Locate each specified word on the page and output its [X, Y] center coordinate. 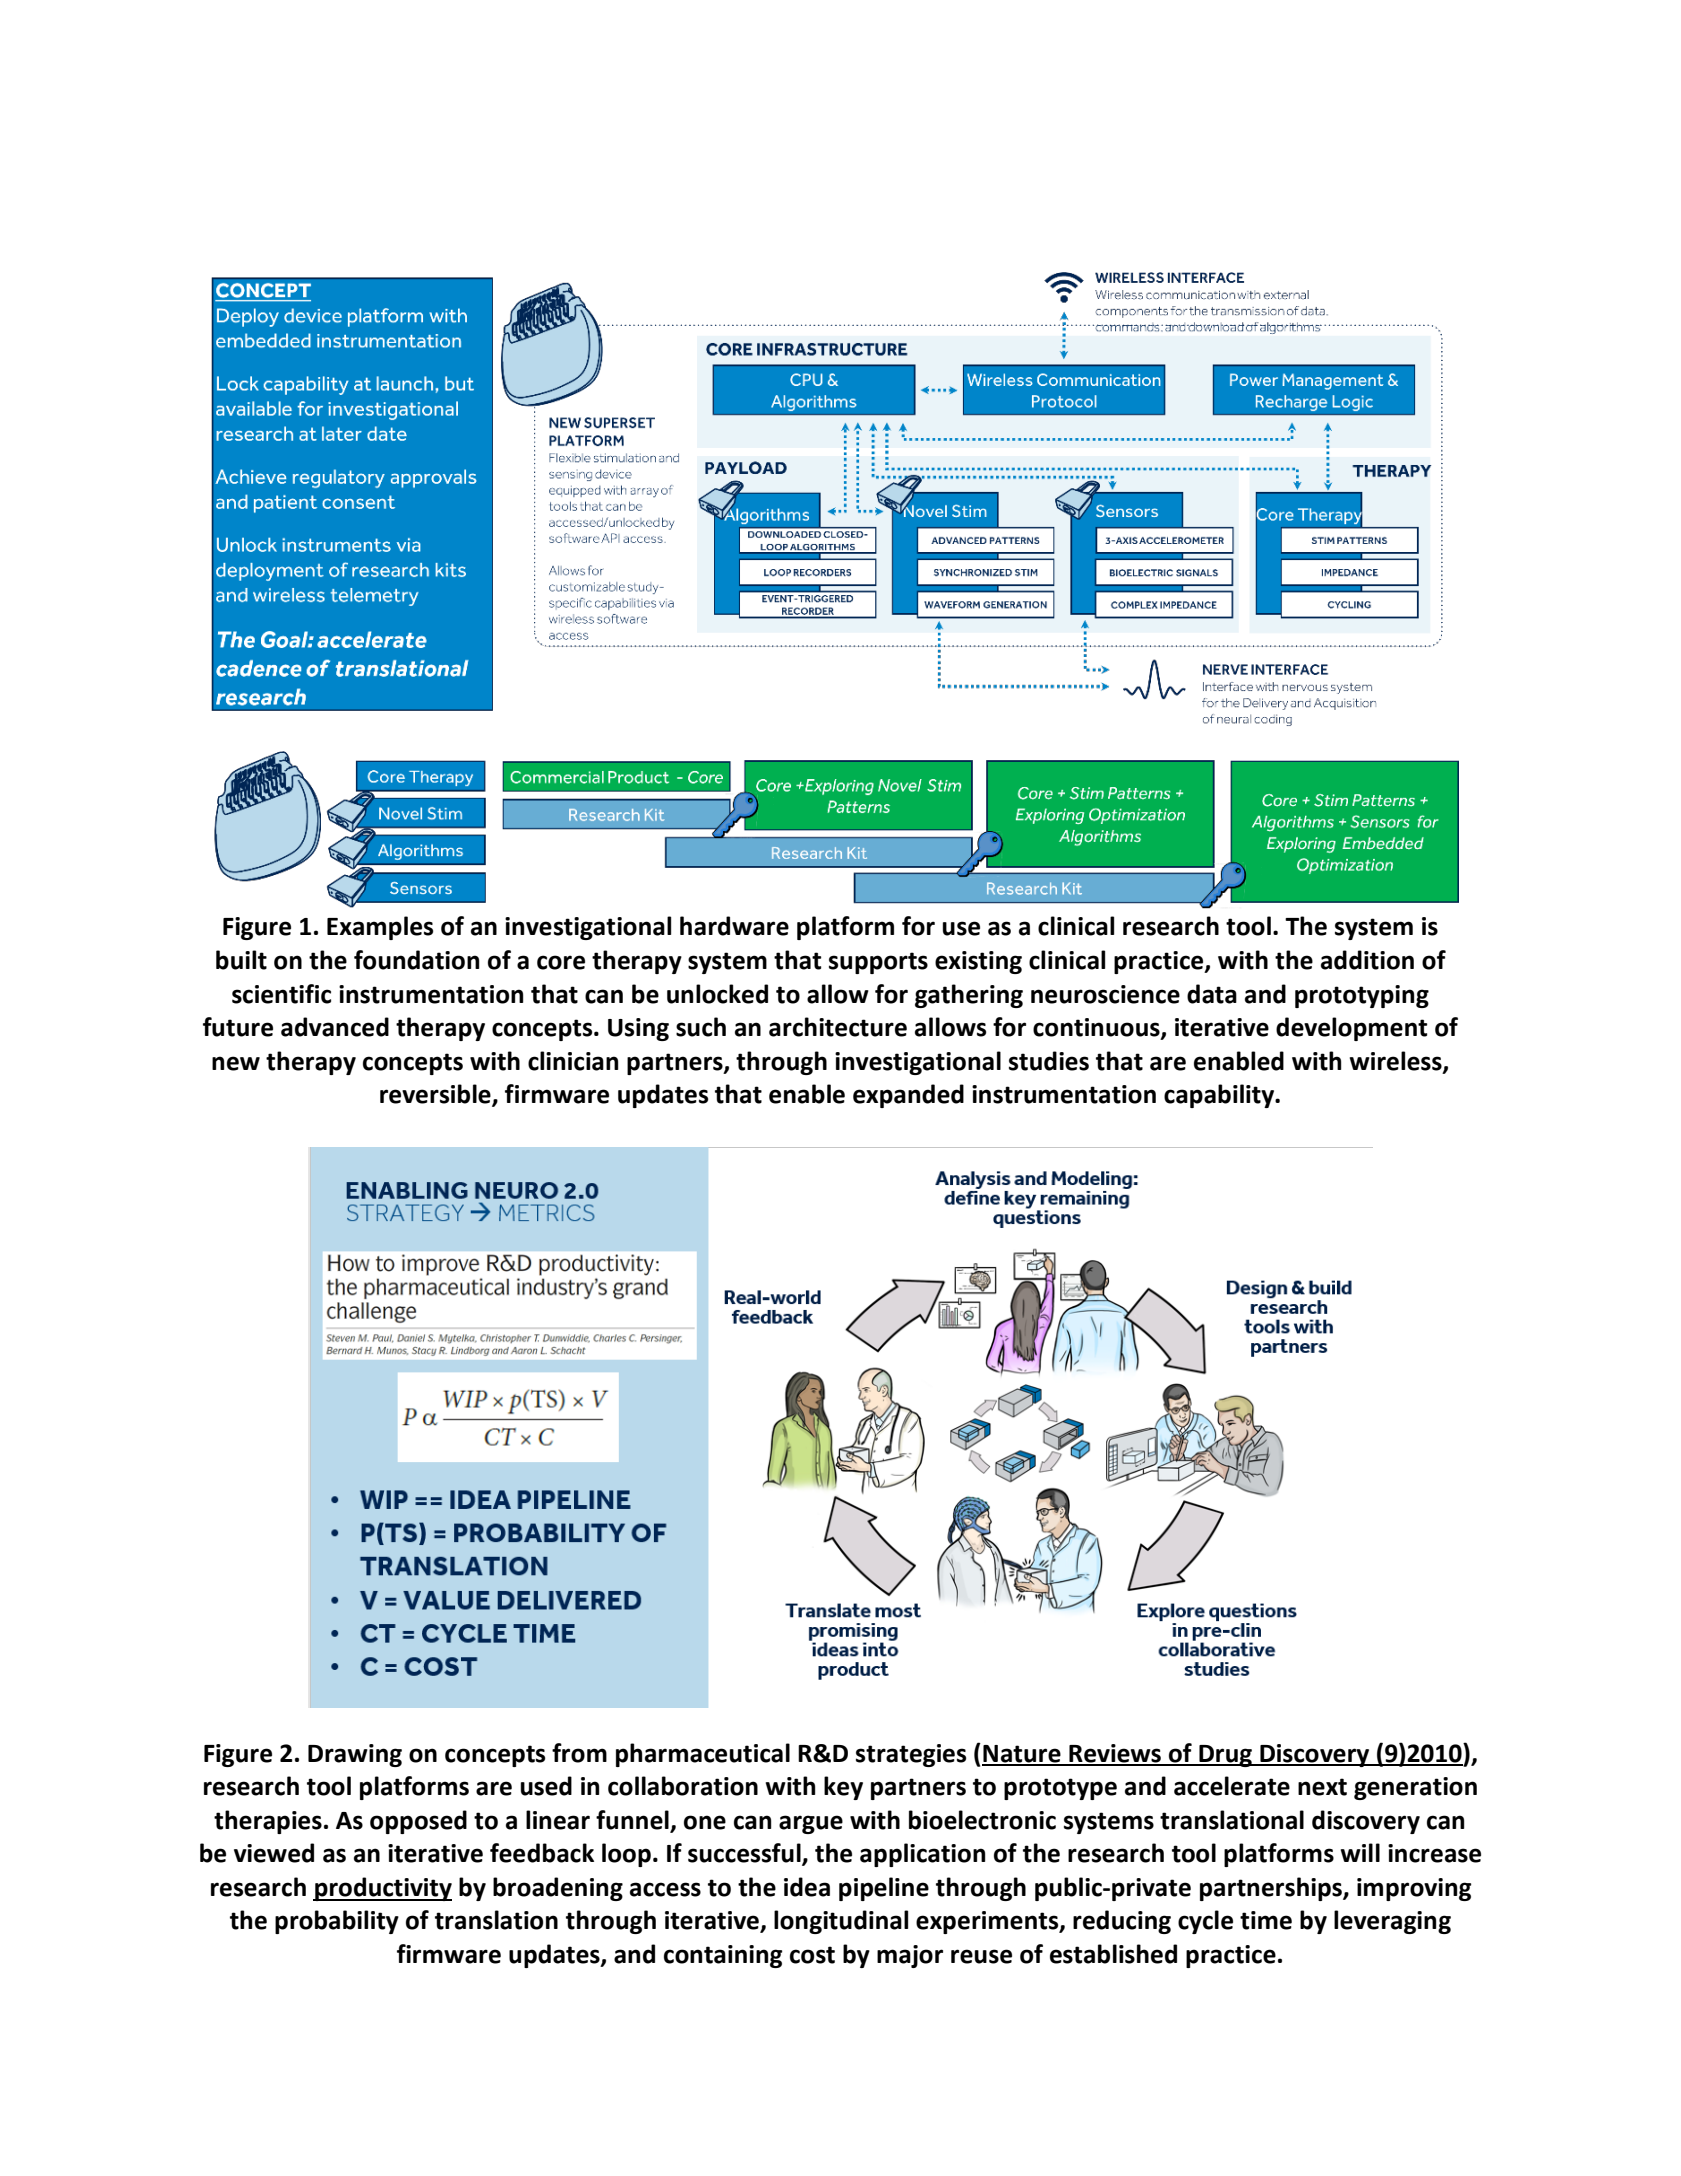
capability [1220, 1096]
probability [337, 1922]
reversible [436, 1095]
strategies [911, 1755]
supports [878, 963]
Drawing [355, 1755]
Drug [1226, 1756]
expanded [908, 1096]
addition [1367, 960]
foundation [416, 960]
